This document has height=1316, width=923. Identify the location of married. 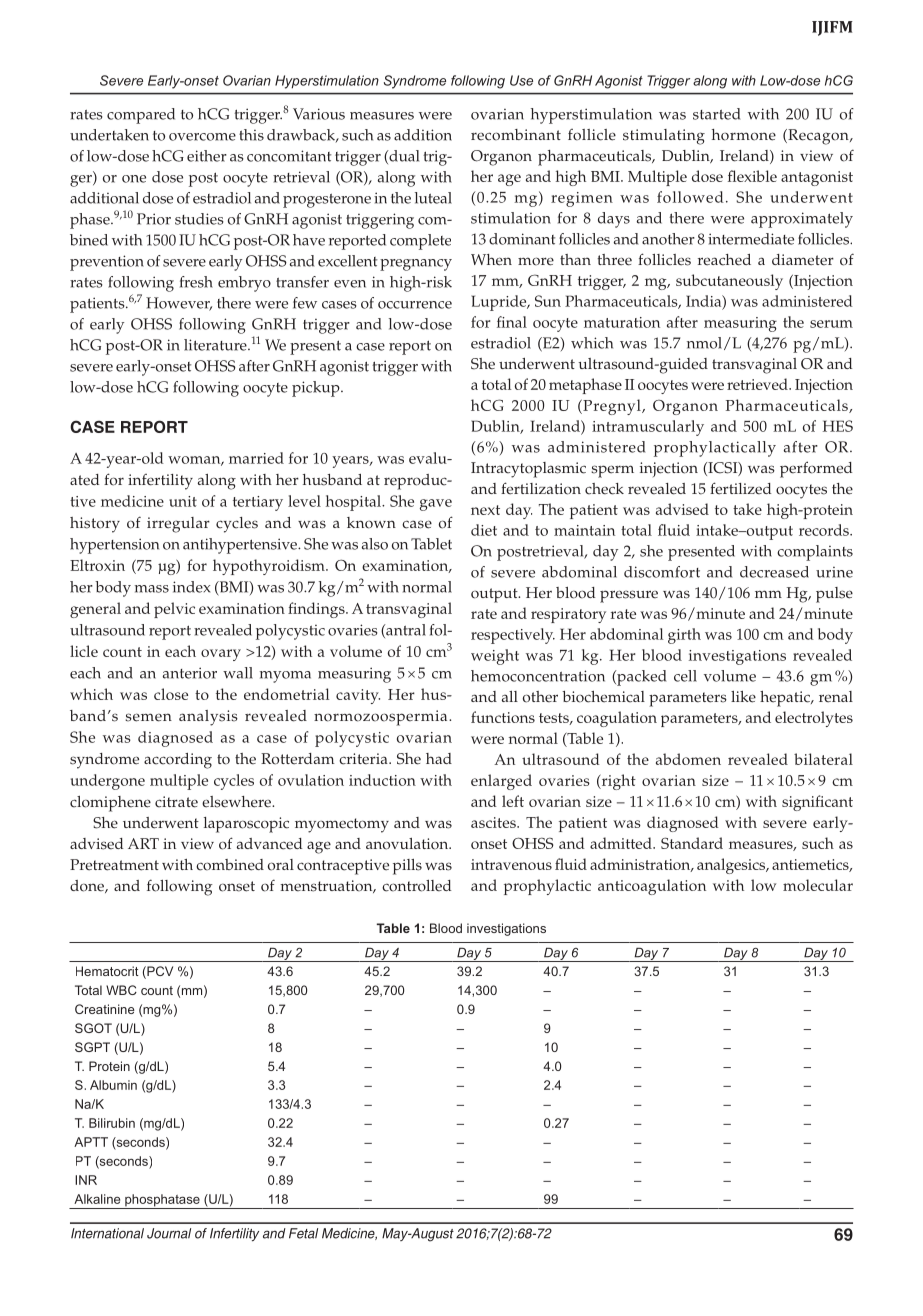
(256, 458).
